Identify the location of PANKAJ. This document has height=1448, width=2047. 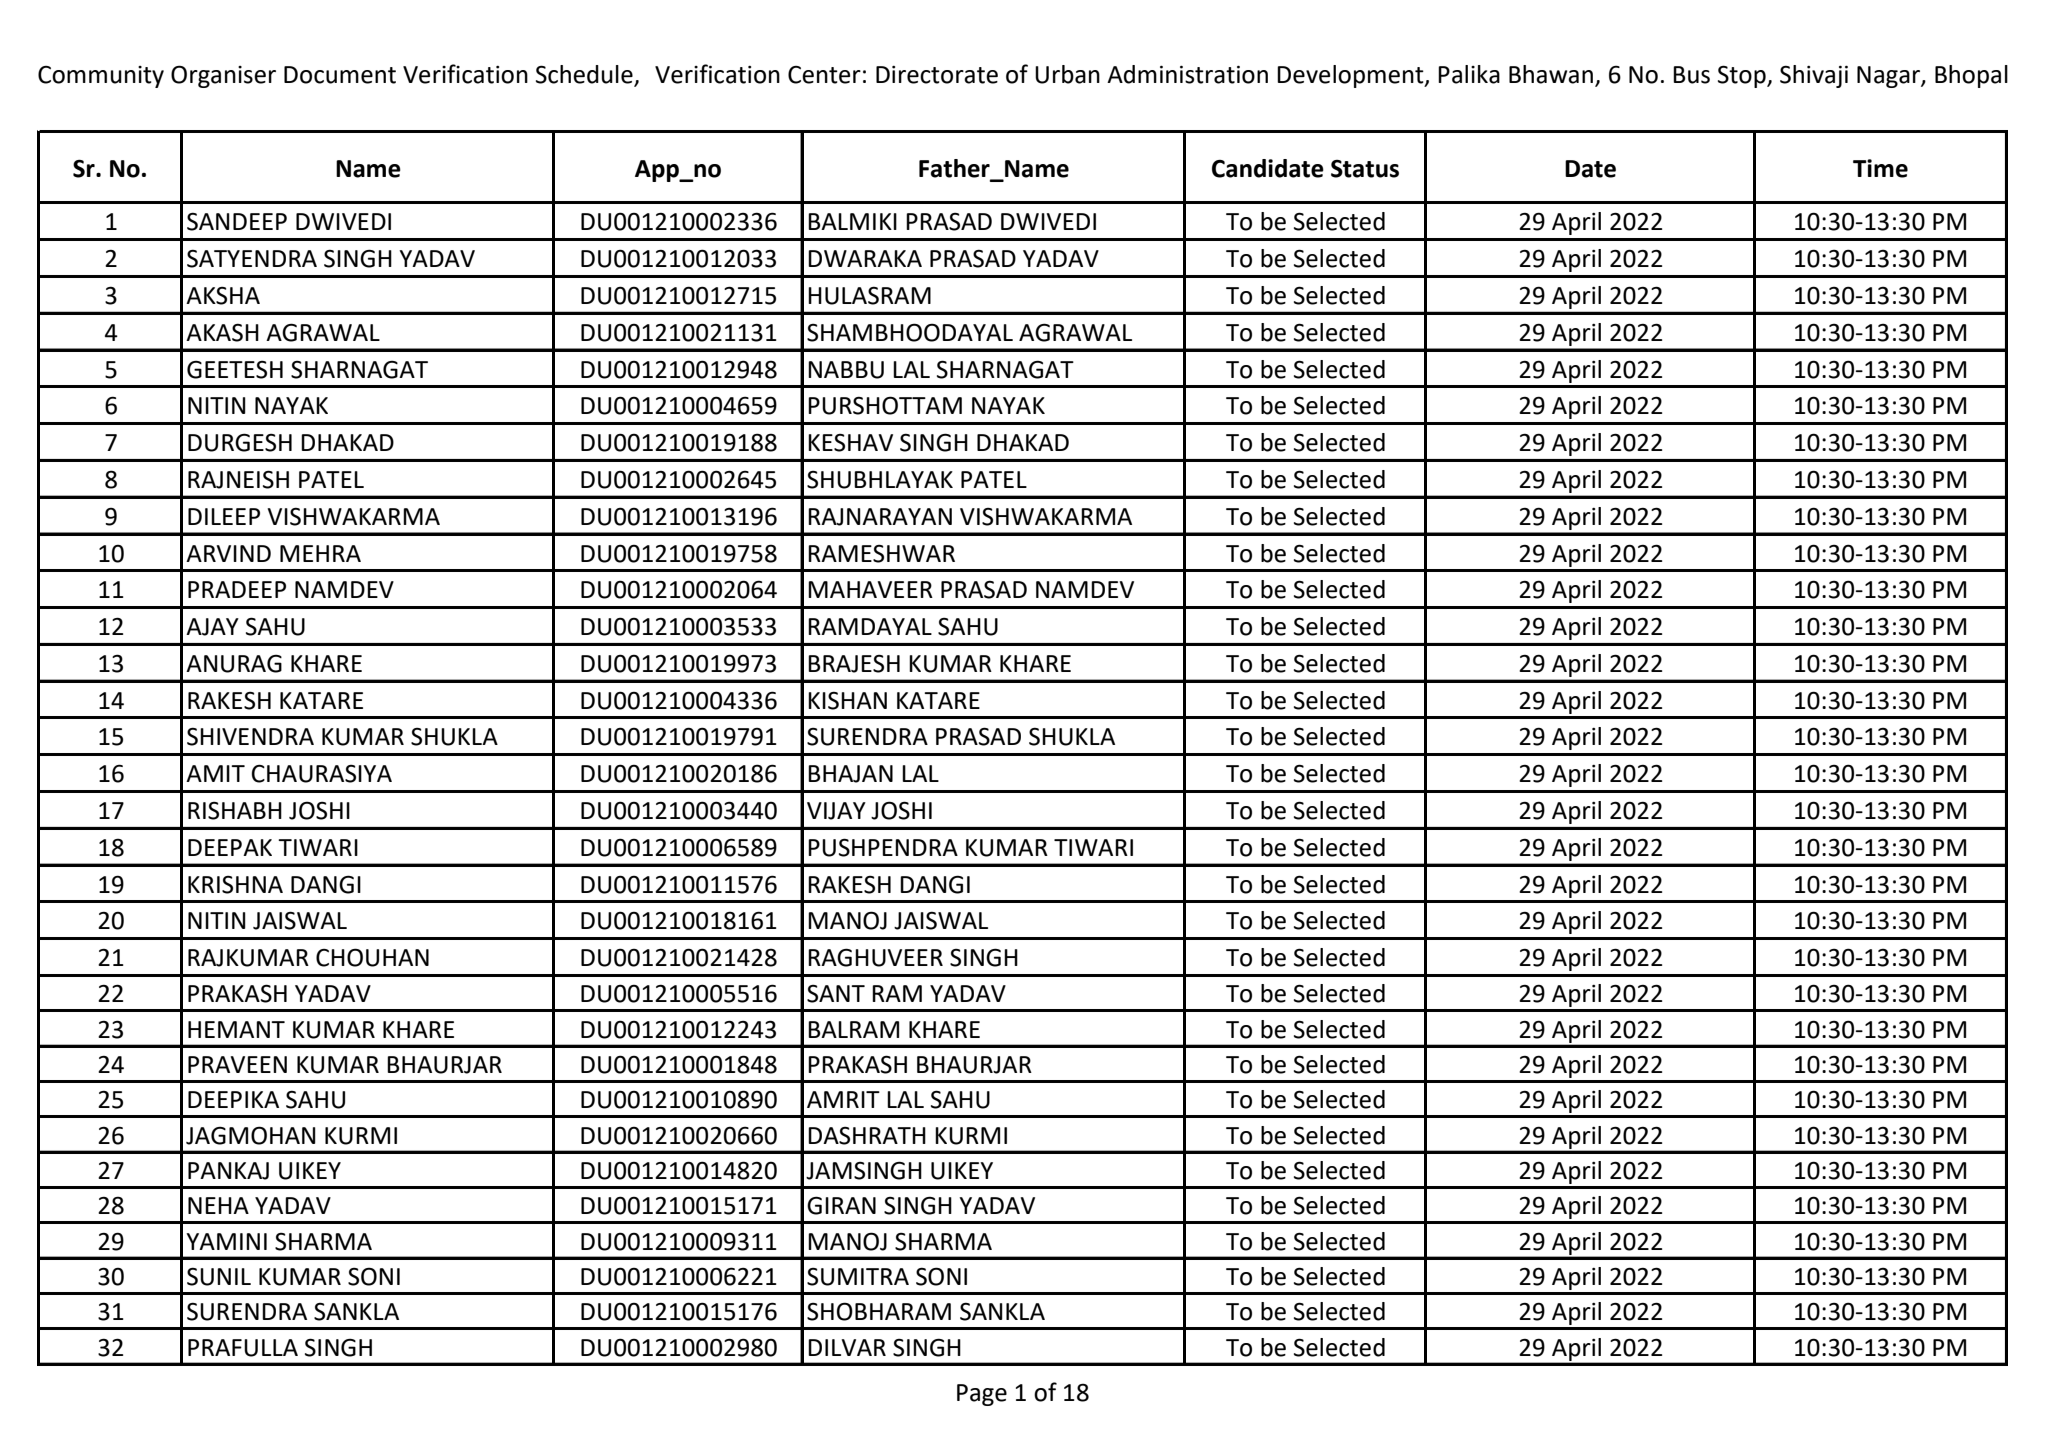
(228, 1171).
